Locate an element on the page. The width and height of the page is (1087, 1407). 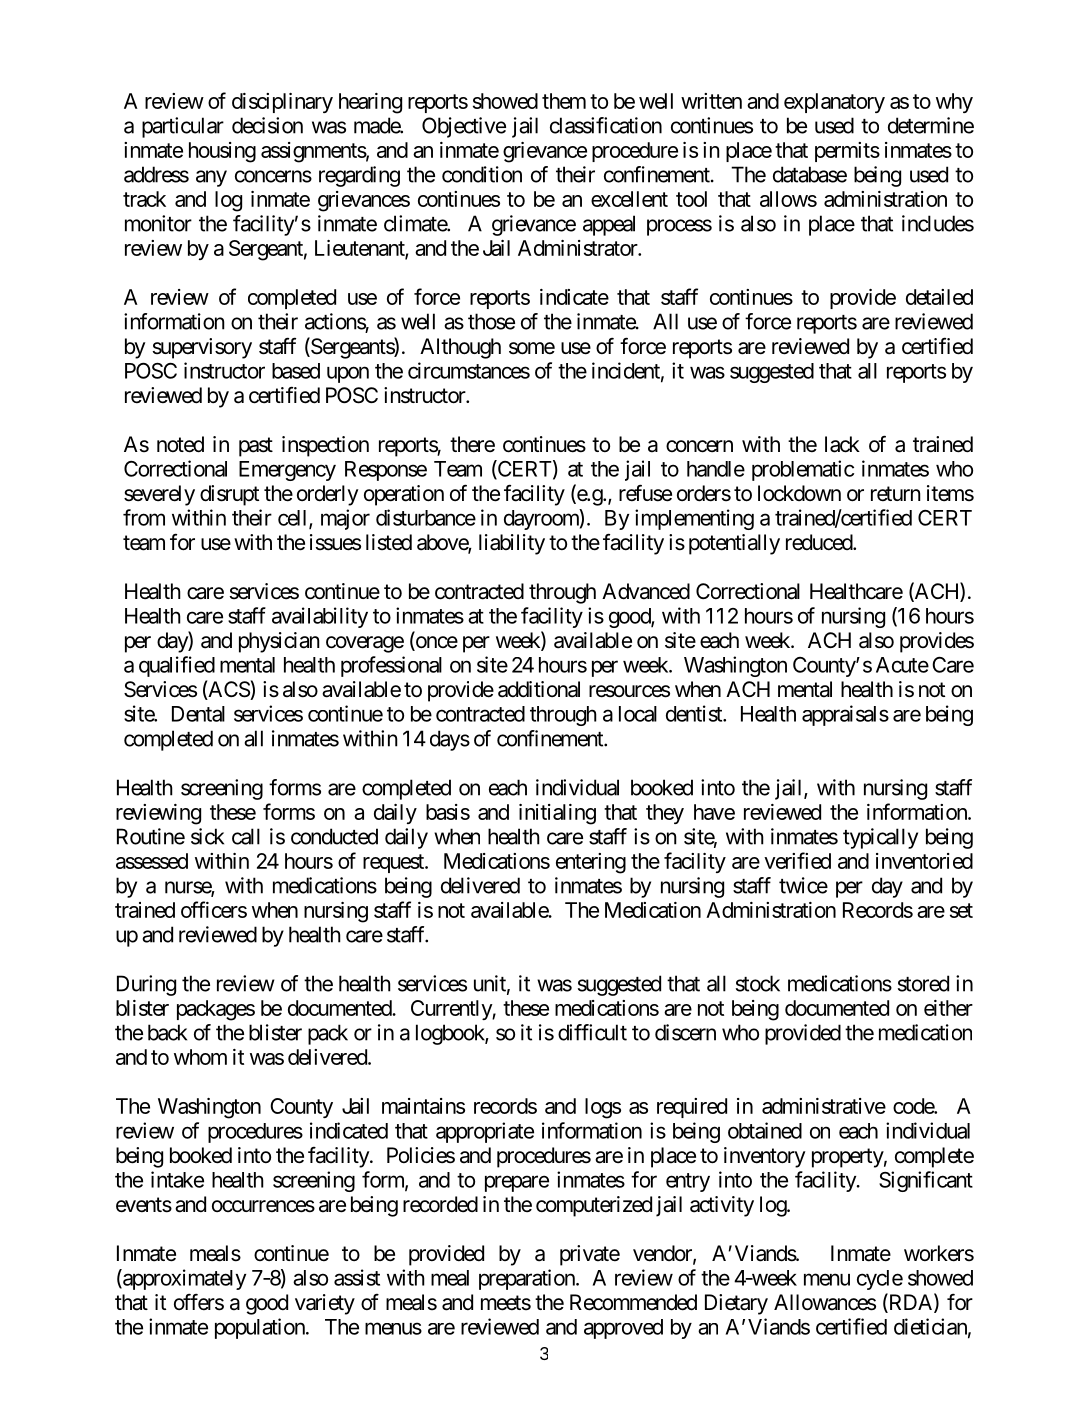
inventoried is located at coordinates (924, 861).
